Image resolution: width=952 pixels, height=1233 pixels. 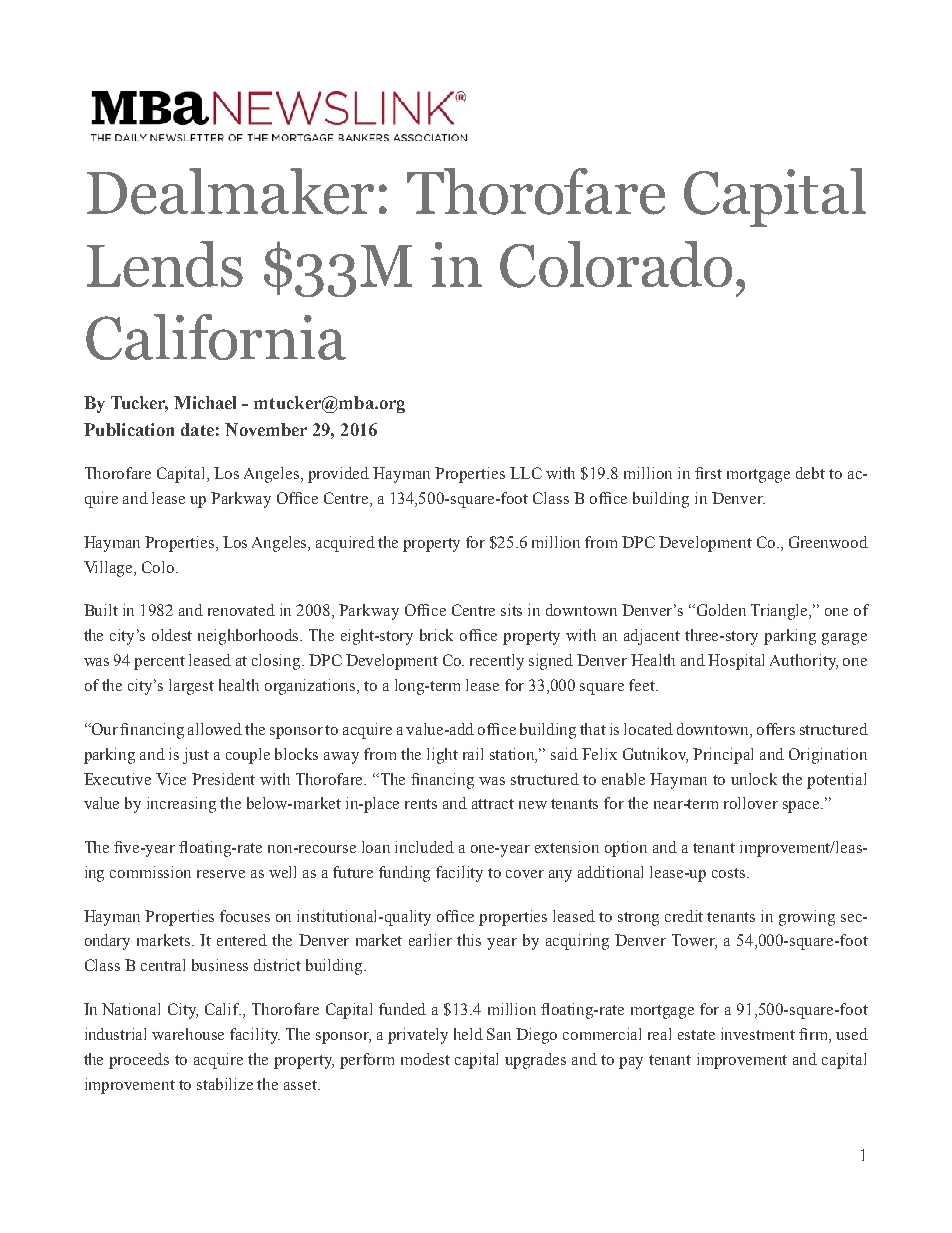 What do you see at coordinates (165, 264) in the screenshot?
I see `Lends` at bounding box center [165, 264].
